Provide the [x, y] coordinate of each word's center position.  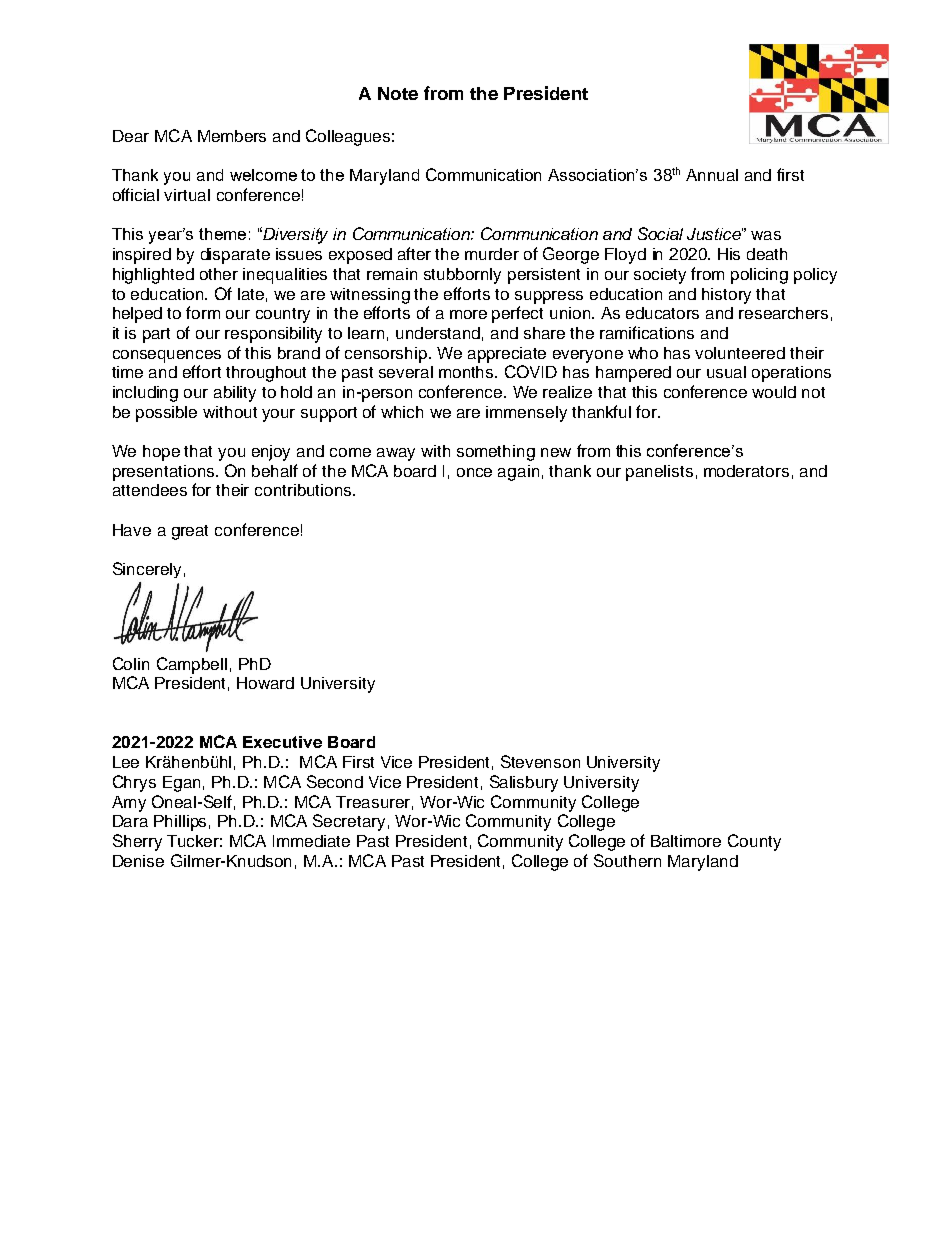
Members [232, 136]
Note [398, 93]
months [467, 372]
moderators [746, 471]
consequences [167, 356]
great [190, 532]
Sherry [137, 842]
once [474, 472]
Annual [712, 175]
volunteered [740, 353]
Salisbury [524, 783]
